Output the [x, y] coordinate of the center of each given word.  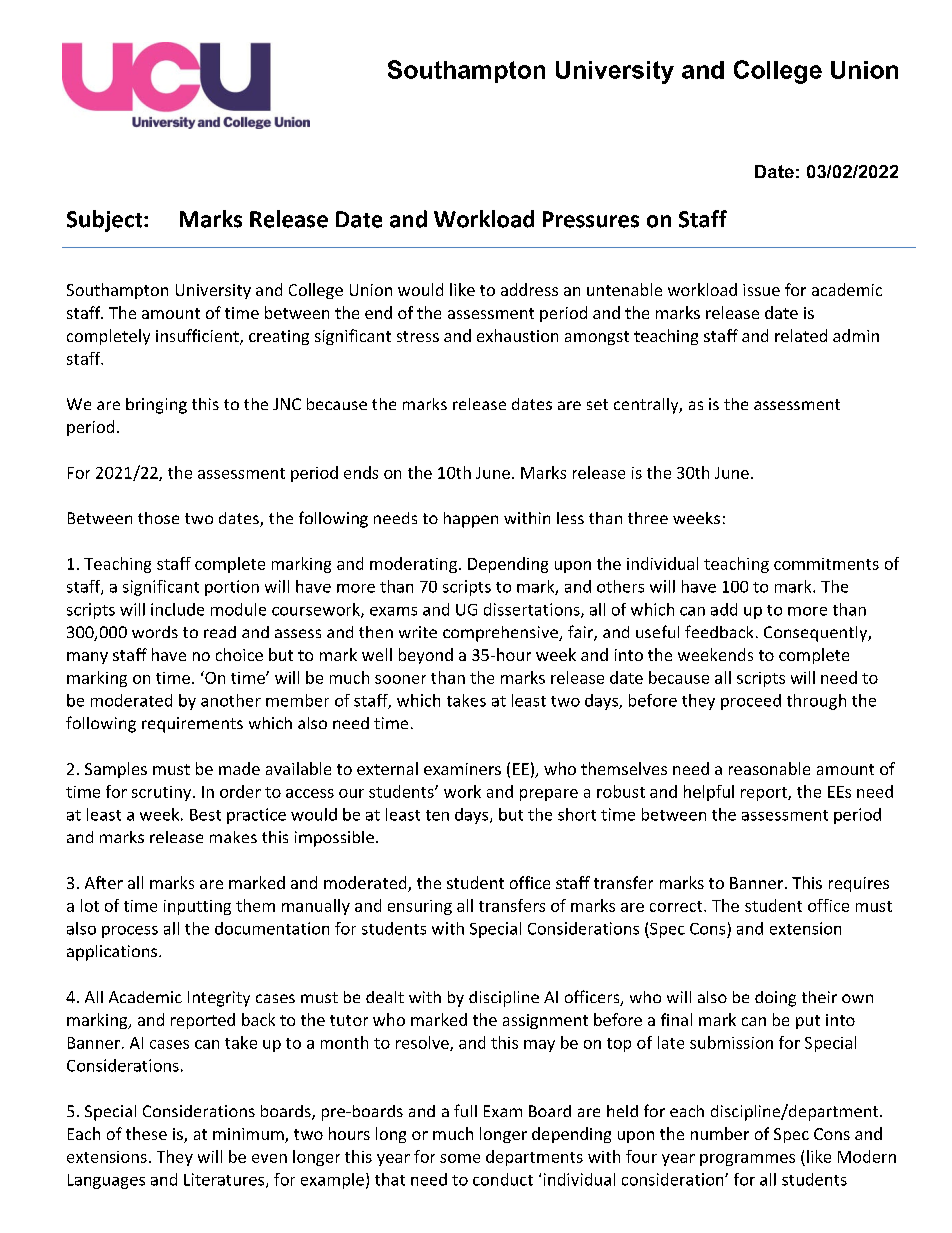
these [146, 1133]
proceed [751, 702]
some [460, 1158]
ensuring [420, 907]
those [158, 518]
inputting [197, 907]
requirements [192, 725]
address [529, 289]
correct [677, 906]
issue [761, 290]
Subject [106, 221]
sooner [400, 679]
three [648, 518]
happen [471, 520]
